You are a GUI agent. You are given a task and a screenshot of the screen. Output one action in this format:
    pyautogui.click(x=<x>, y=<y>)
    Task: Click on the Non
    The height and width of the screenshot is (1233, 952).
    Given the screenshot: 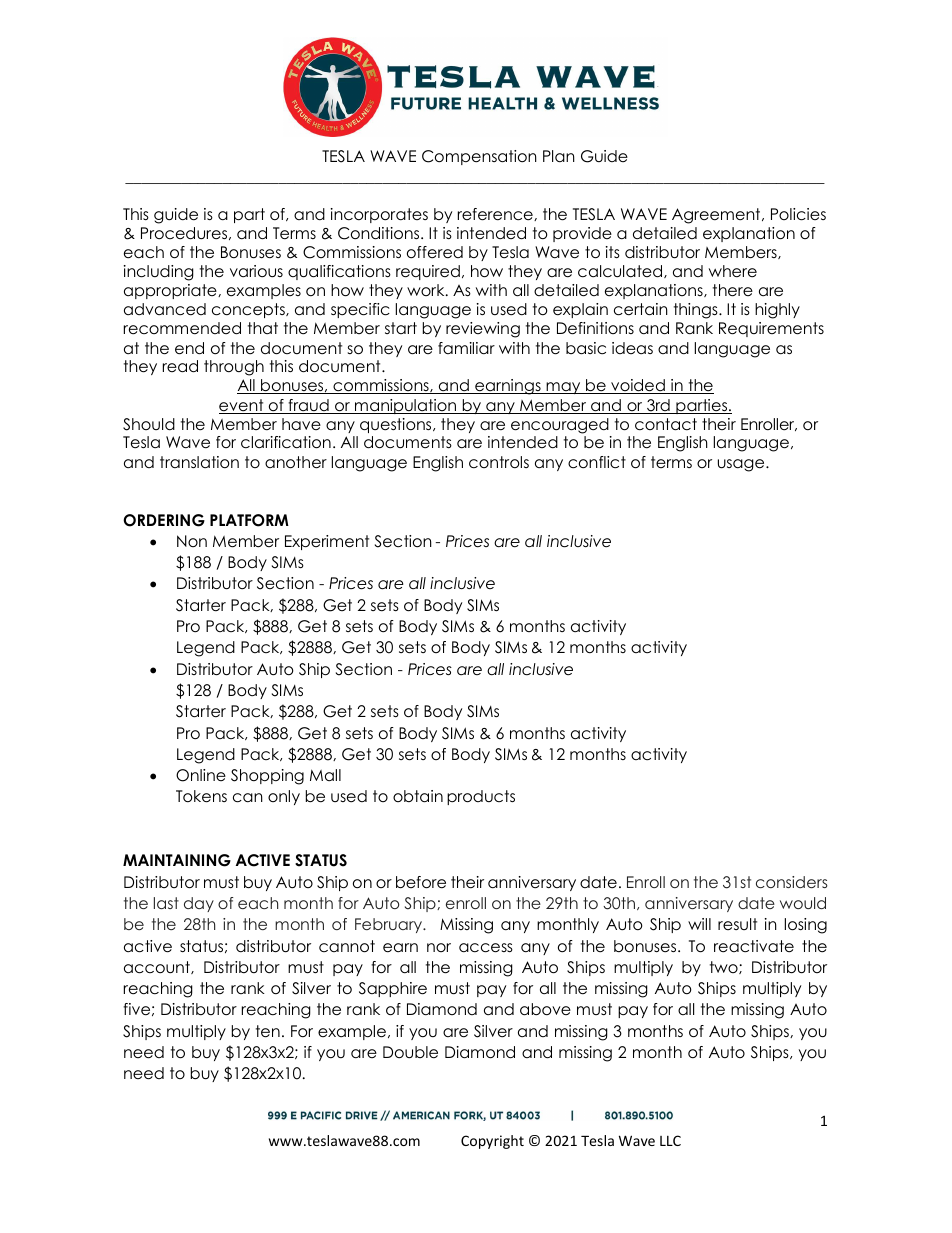 What is the action you would take?
    pyautogui.click(x=192, y=541)
